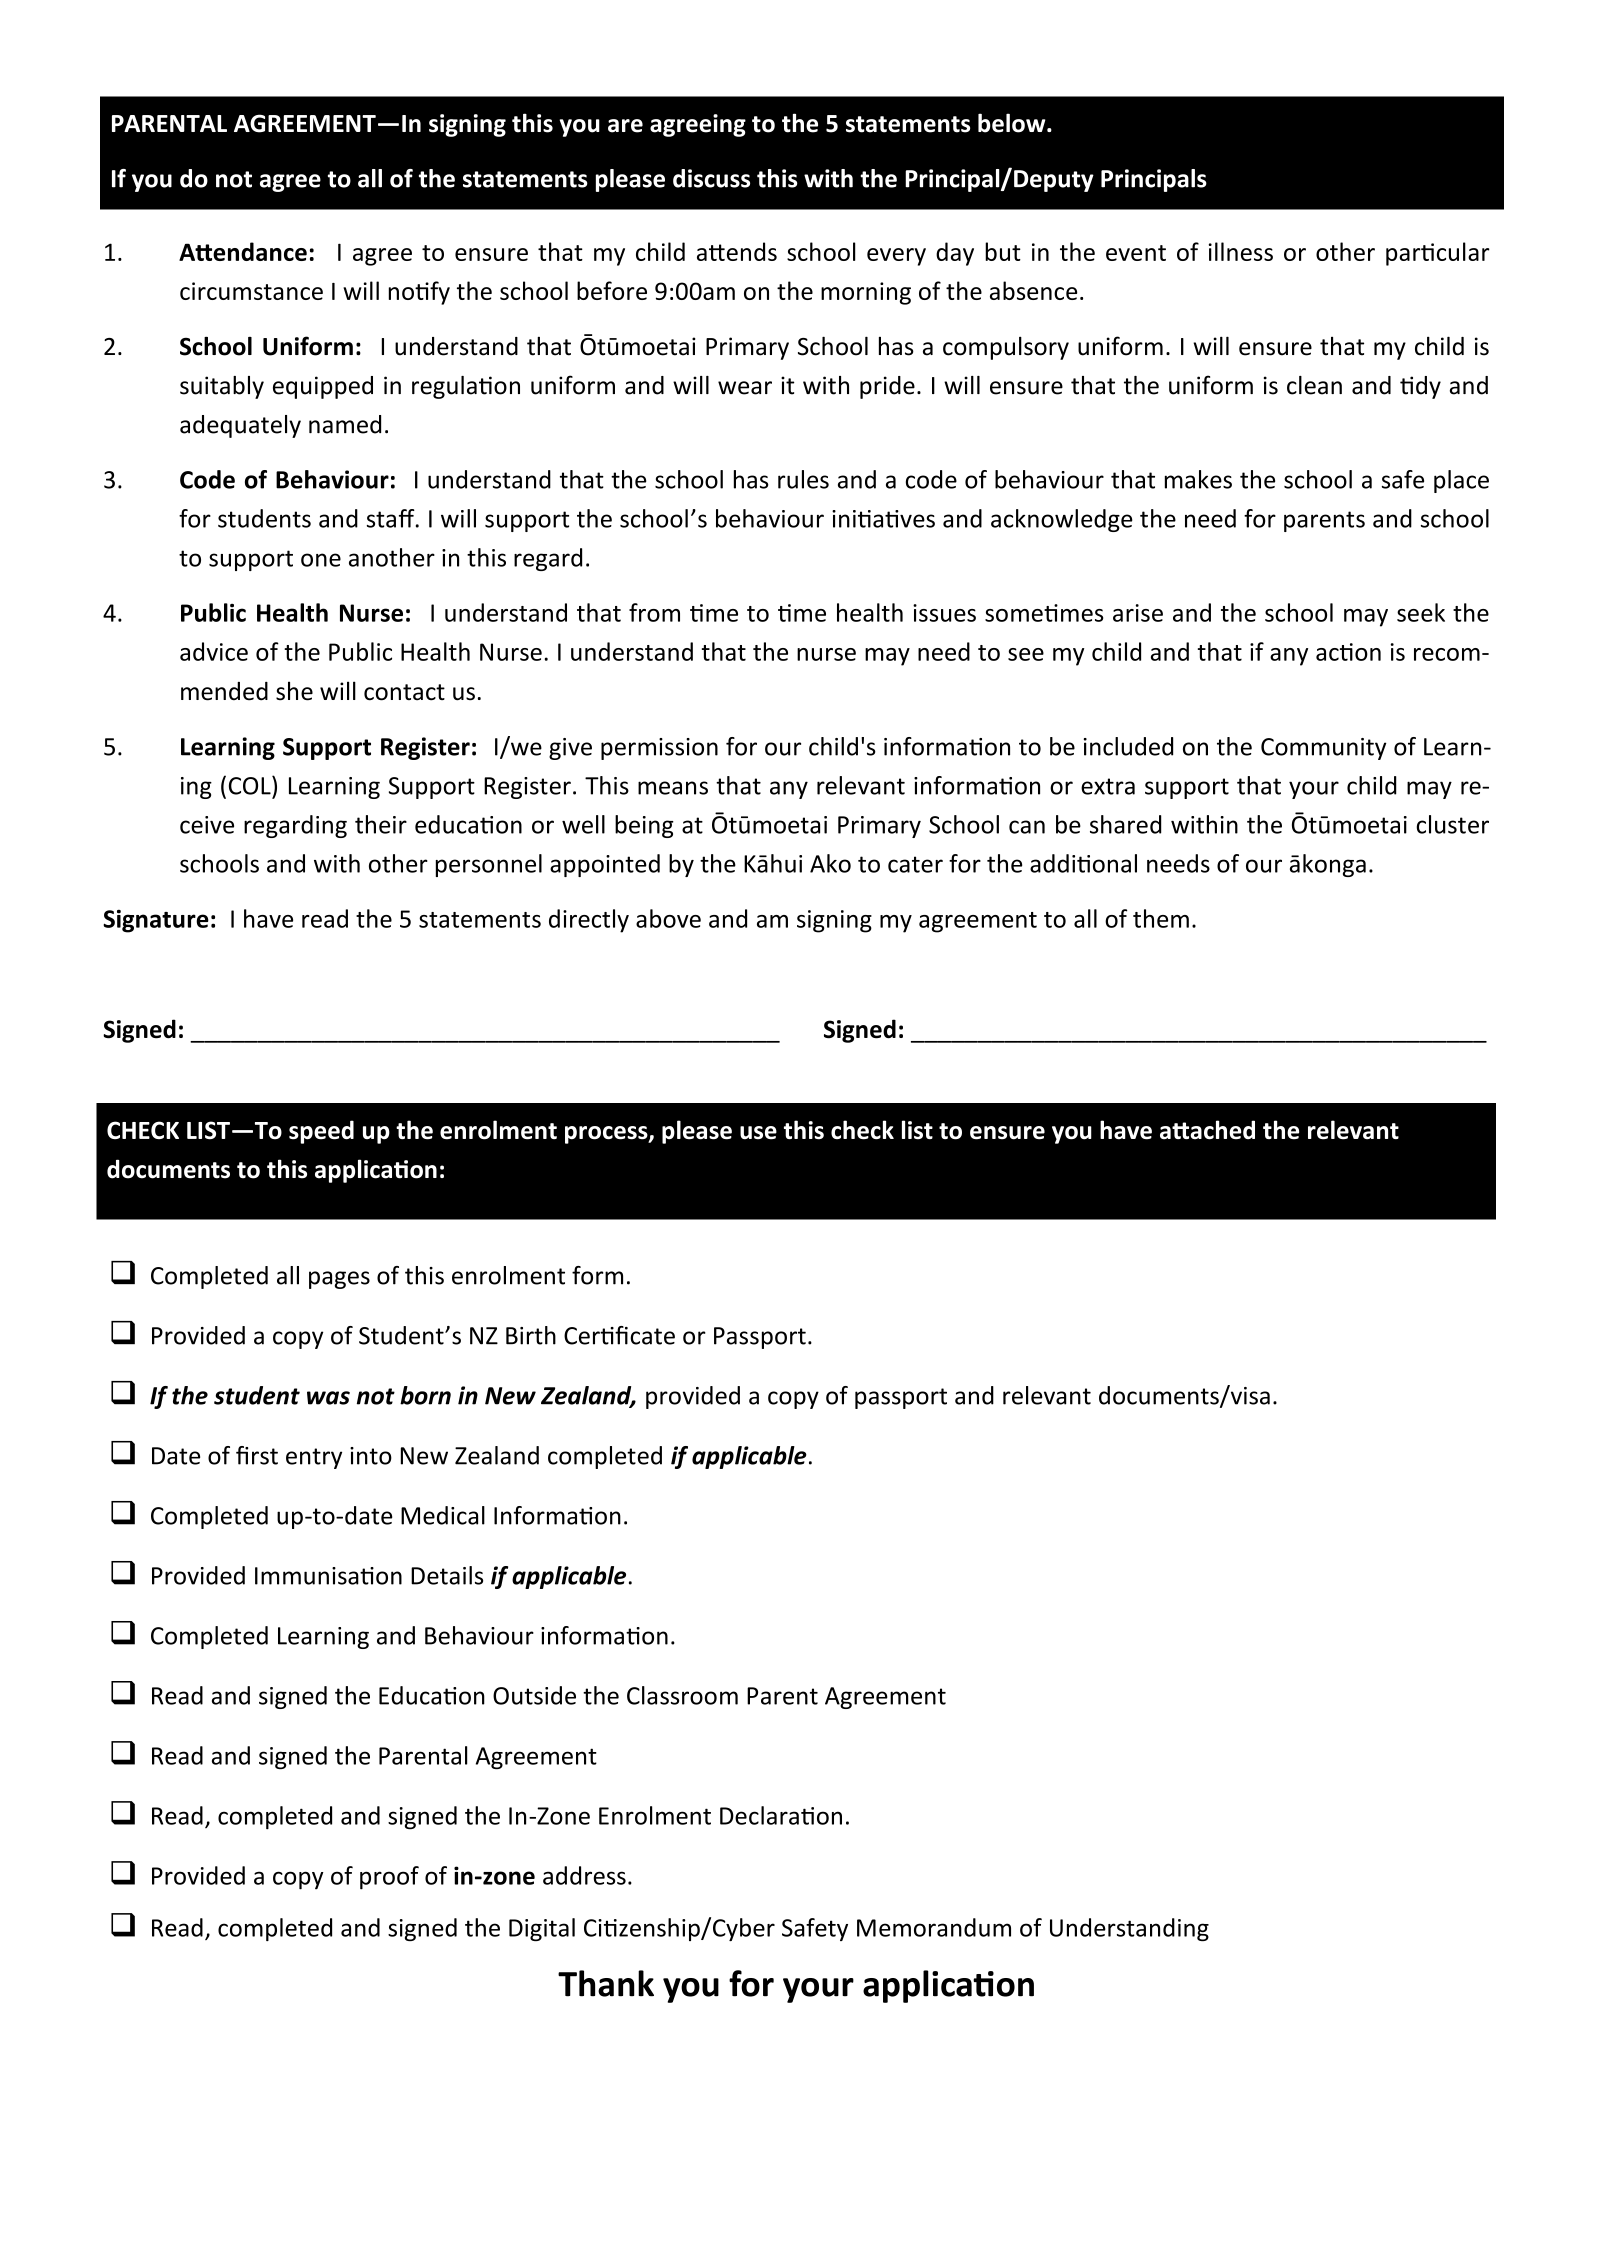 This document has width=1601, height=2264. What do you see at coordinates (781, 1815) in the document?
I see `Declaration` at bounding box center [781, 1815].
